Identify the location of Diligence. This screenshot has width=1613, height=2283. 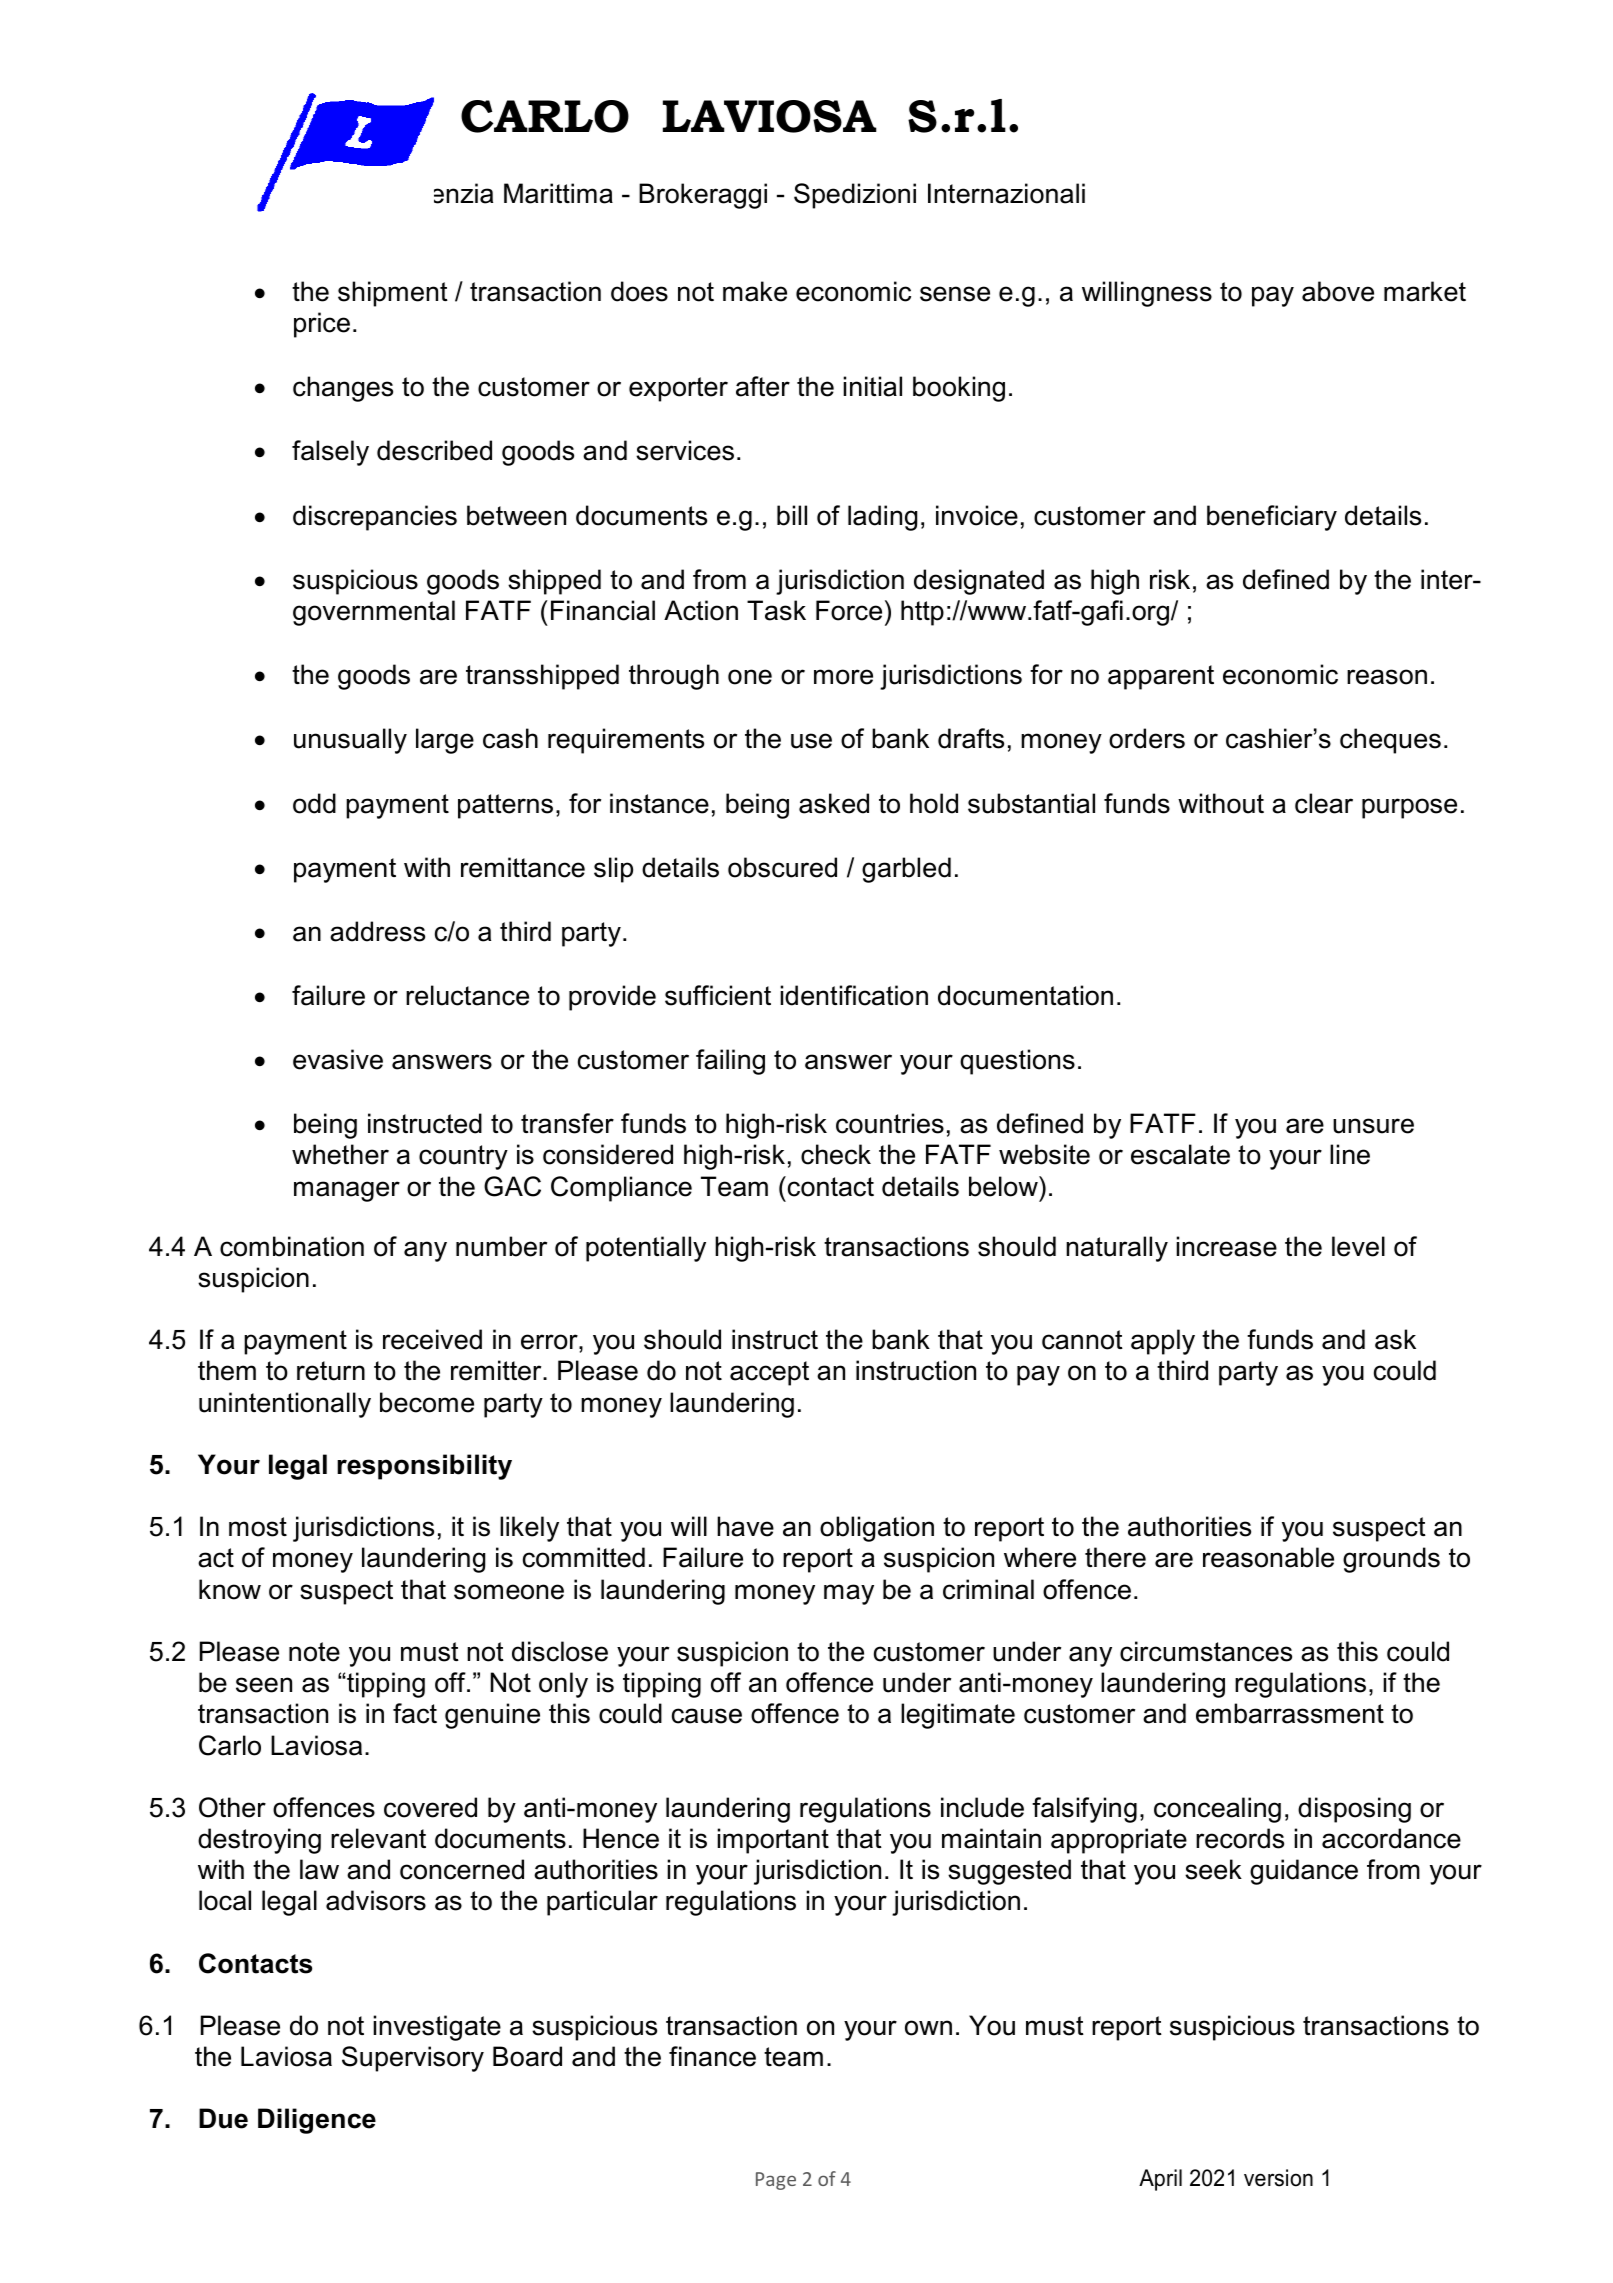
(317, 2121).
